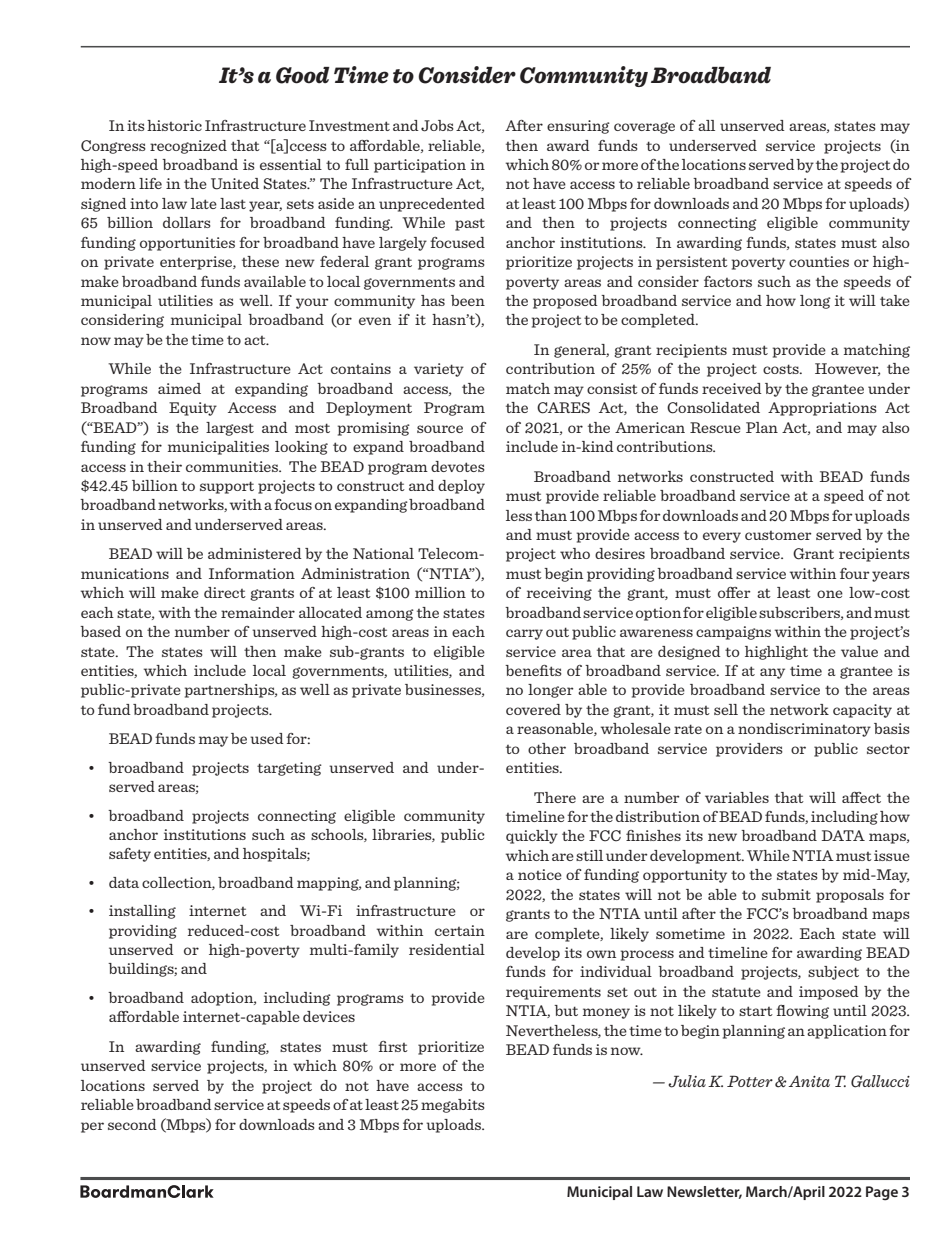  Describe the element at coordinates (437, 126) in the screenshot. I see `Jobs` at that location.
